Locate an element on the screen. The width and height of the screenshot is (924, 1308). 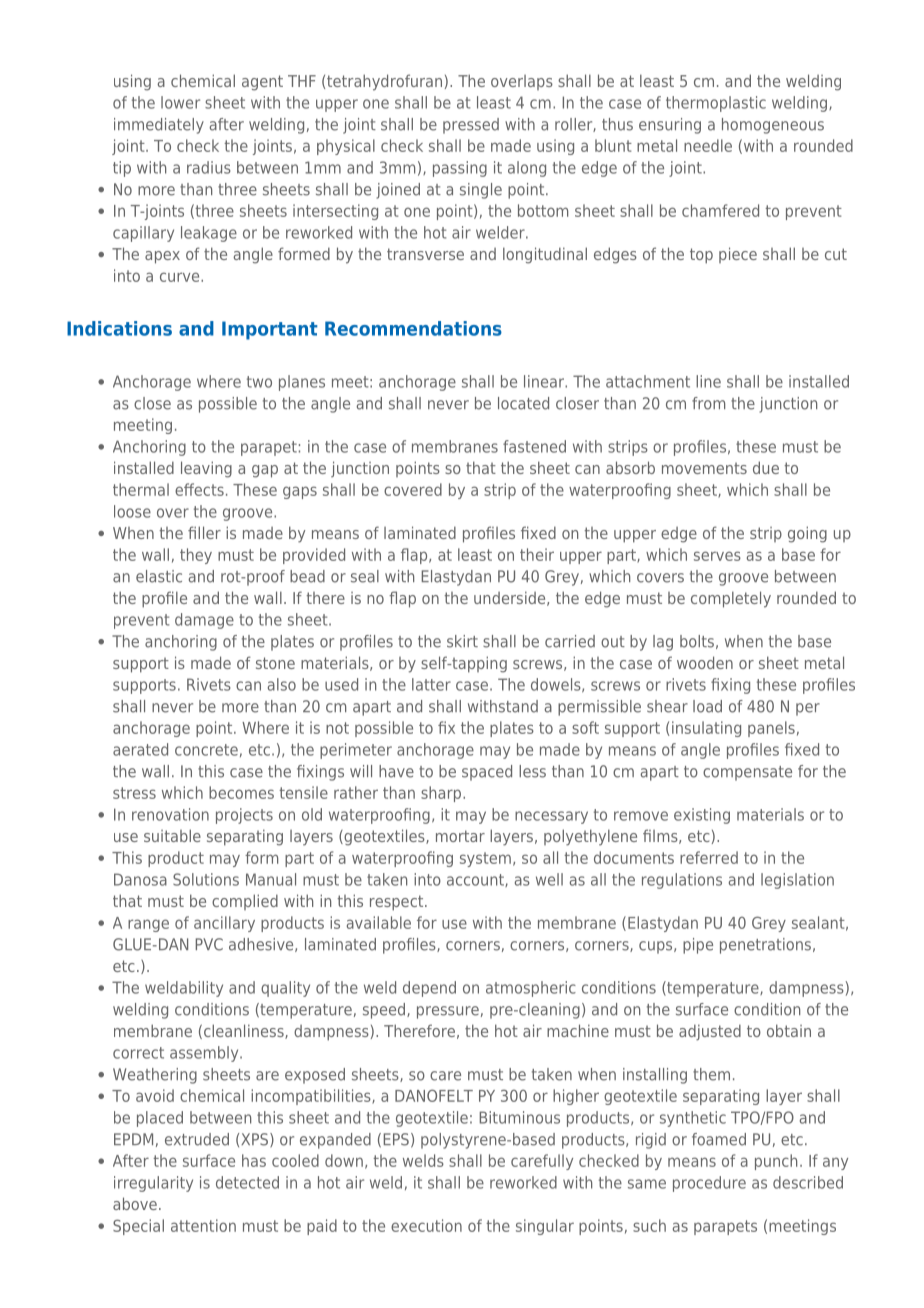
suitable is located at coordinates (172, 835).
